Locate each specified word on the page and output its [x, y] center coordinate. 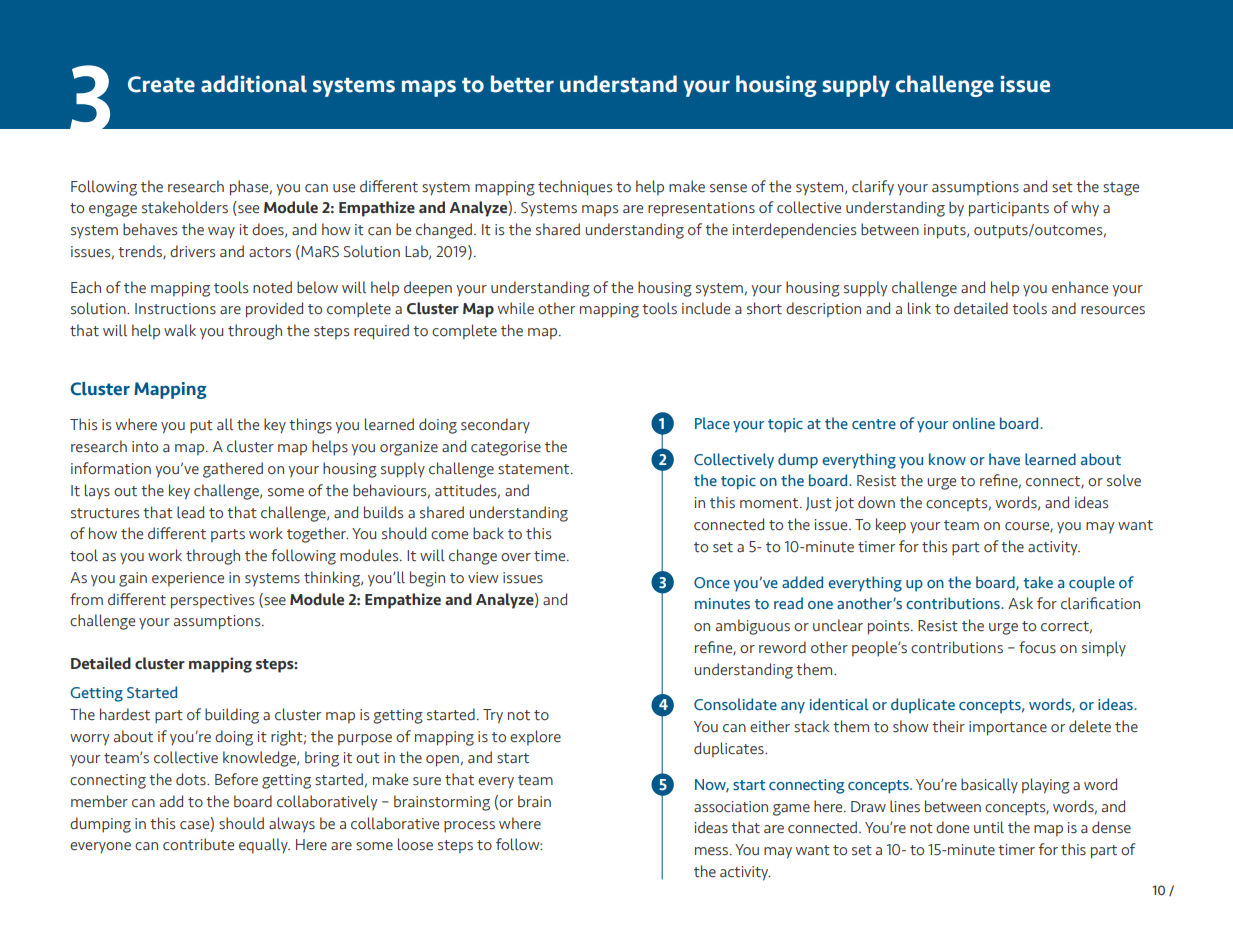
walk [180, 330]
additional [254, 84]
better [522, 84]
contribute [198, 844]
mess [713, 851]
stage [1121, 189]
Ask [1020, 603]
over [516, 557]
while [516, 308]
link [919, 308]
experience [188, 579]
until [989, 827]
